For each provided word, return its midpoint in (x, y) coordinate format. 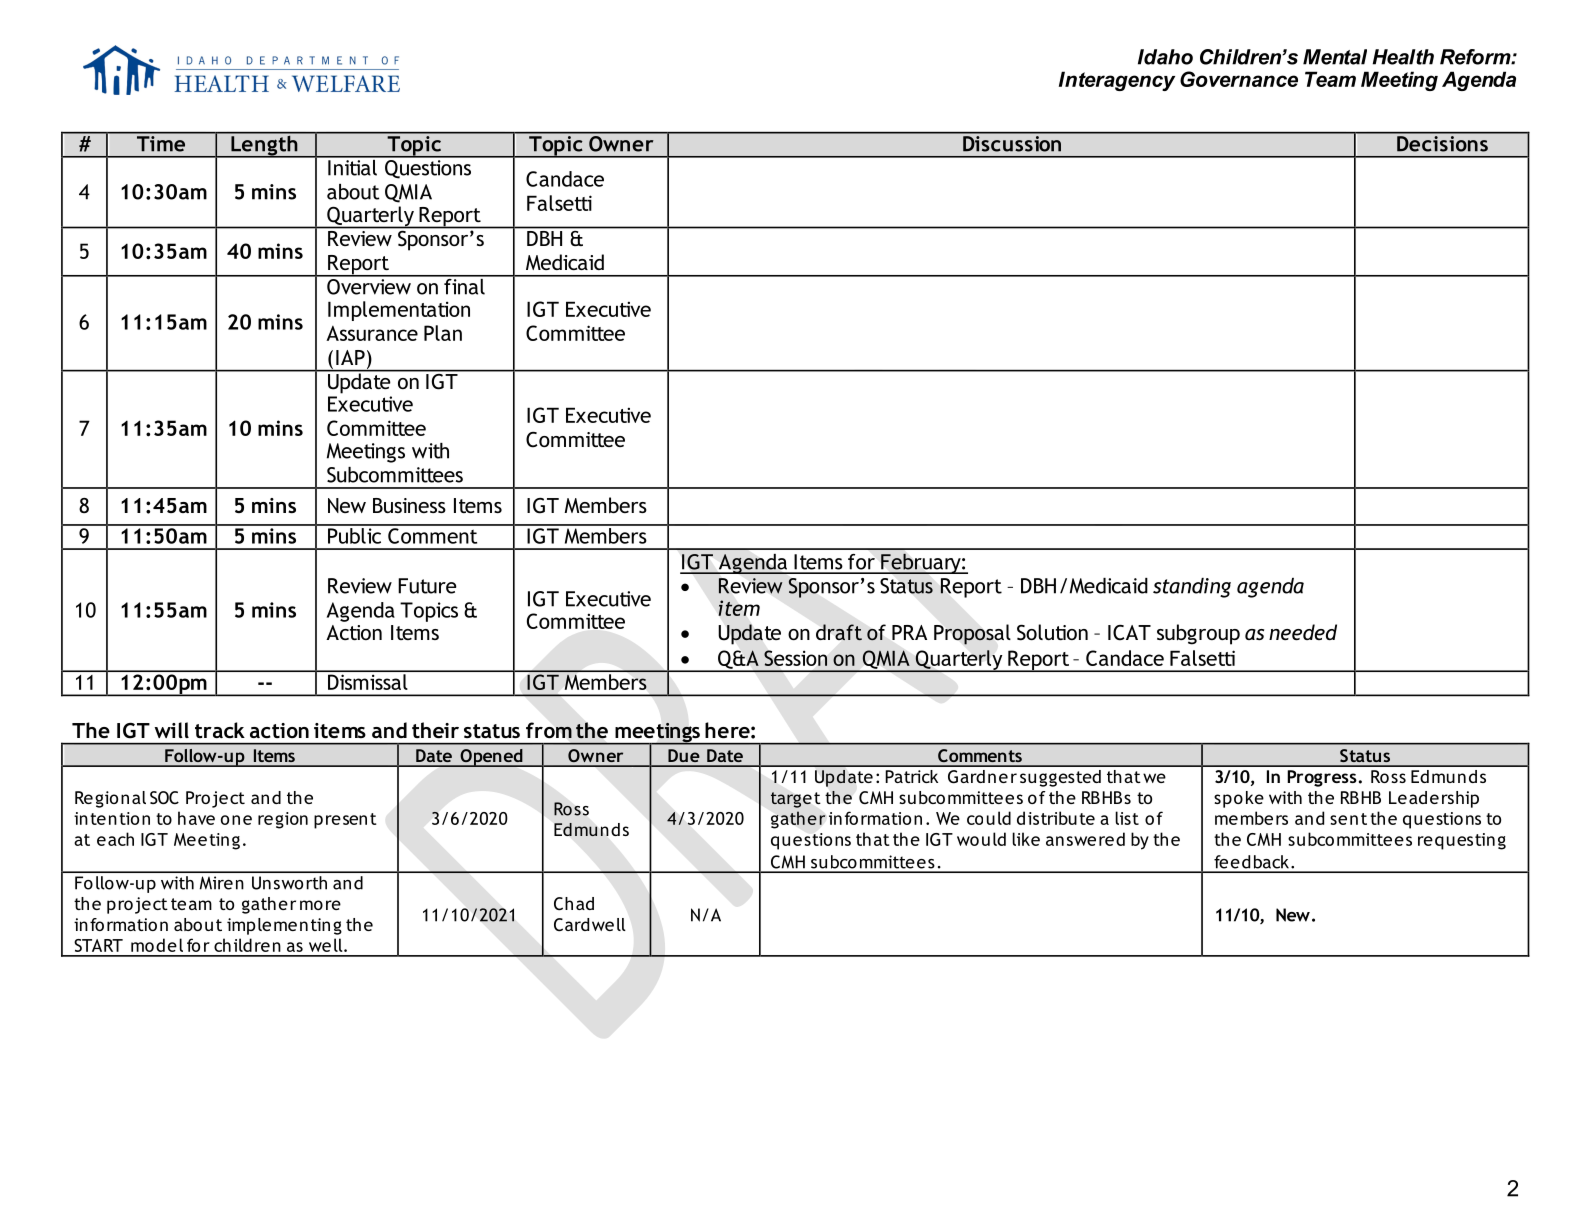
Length (264, 145)
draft (839, 632)
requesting (1462, 841)
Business (409, 505)
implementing (284, 926)
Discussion (1012, 142)
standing (1192, 588)
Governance (1239, 79)
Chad (574, 904)
